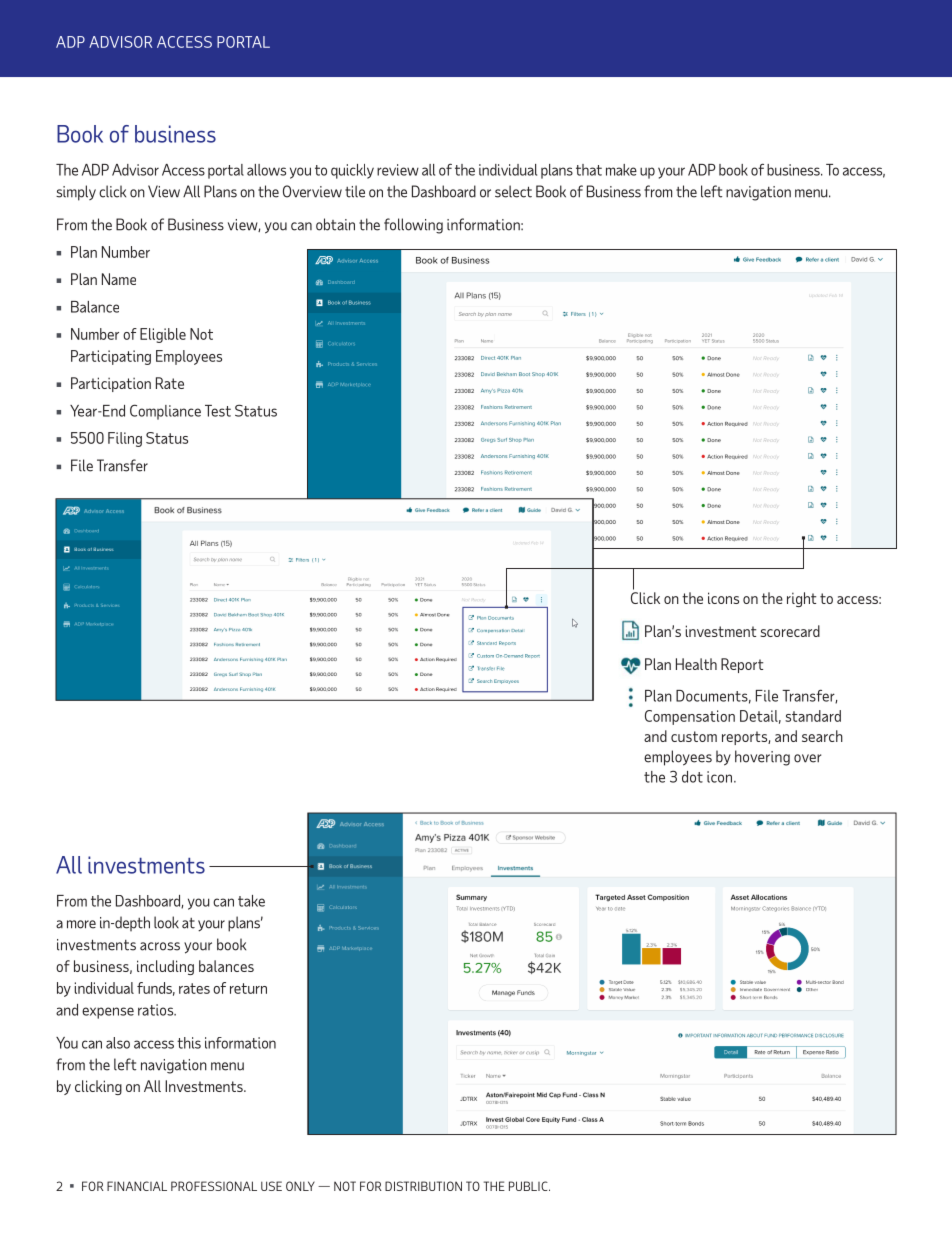  I want to click on FINANCIAL, so click(137, 1186).
